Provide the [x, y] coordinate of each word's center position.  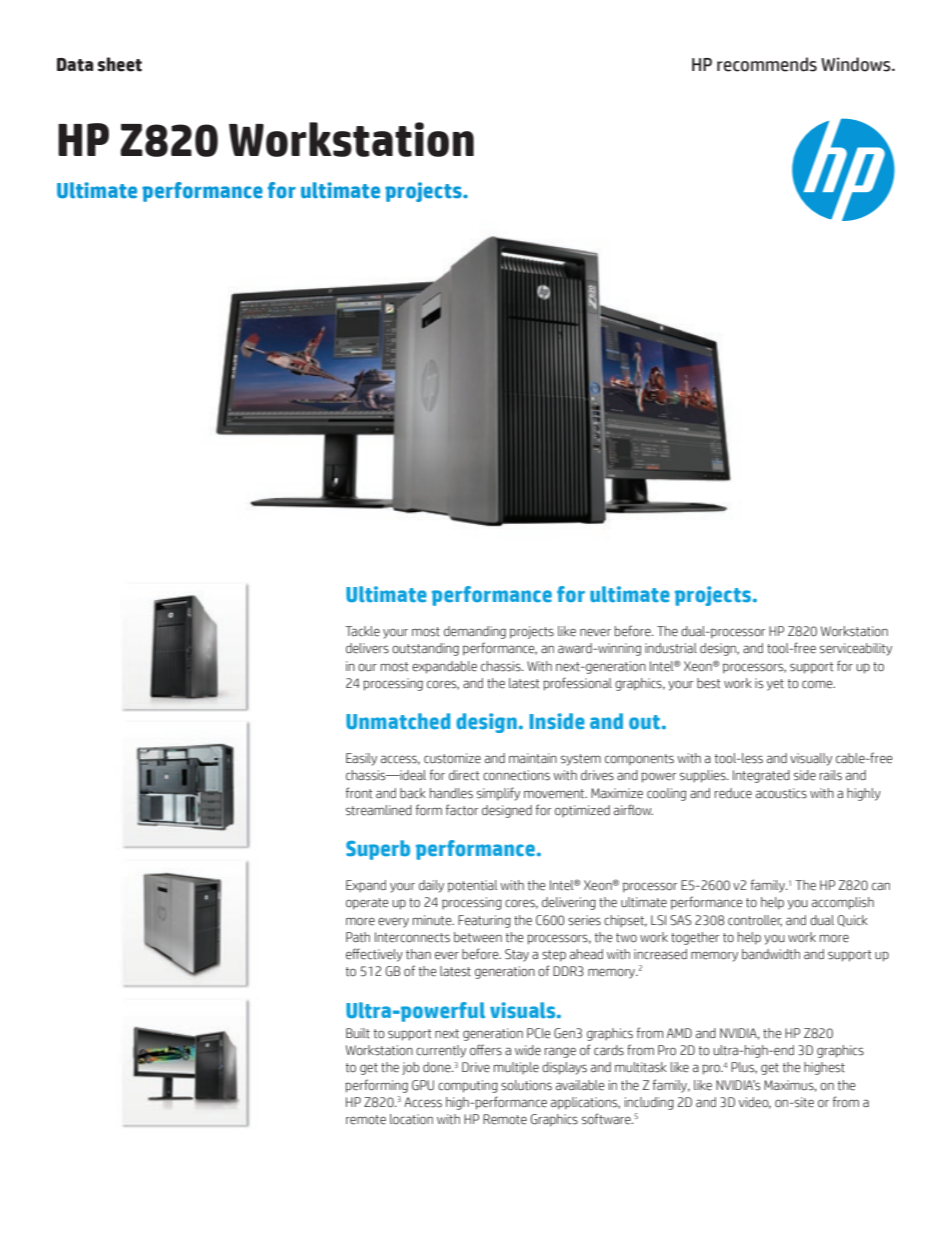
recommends [767, 64]
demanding [475, 632]
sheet [120, 64]
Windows [857, 64]
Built [358, 1033]
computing [468, 1086]
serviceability [856, 649]
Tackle [362, 631]
